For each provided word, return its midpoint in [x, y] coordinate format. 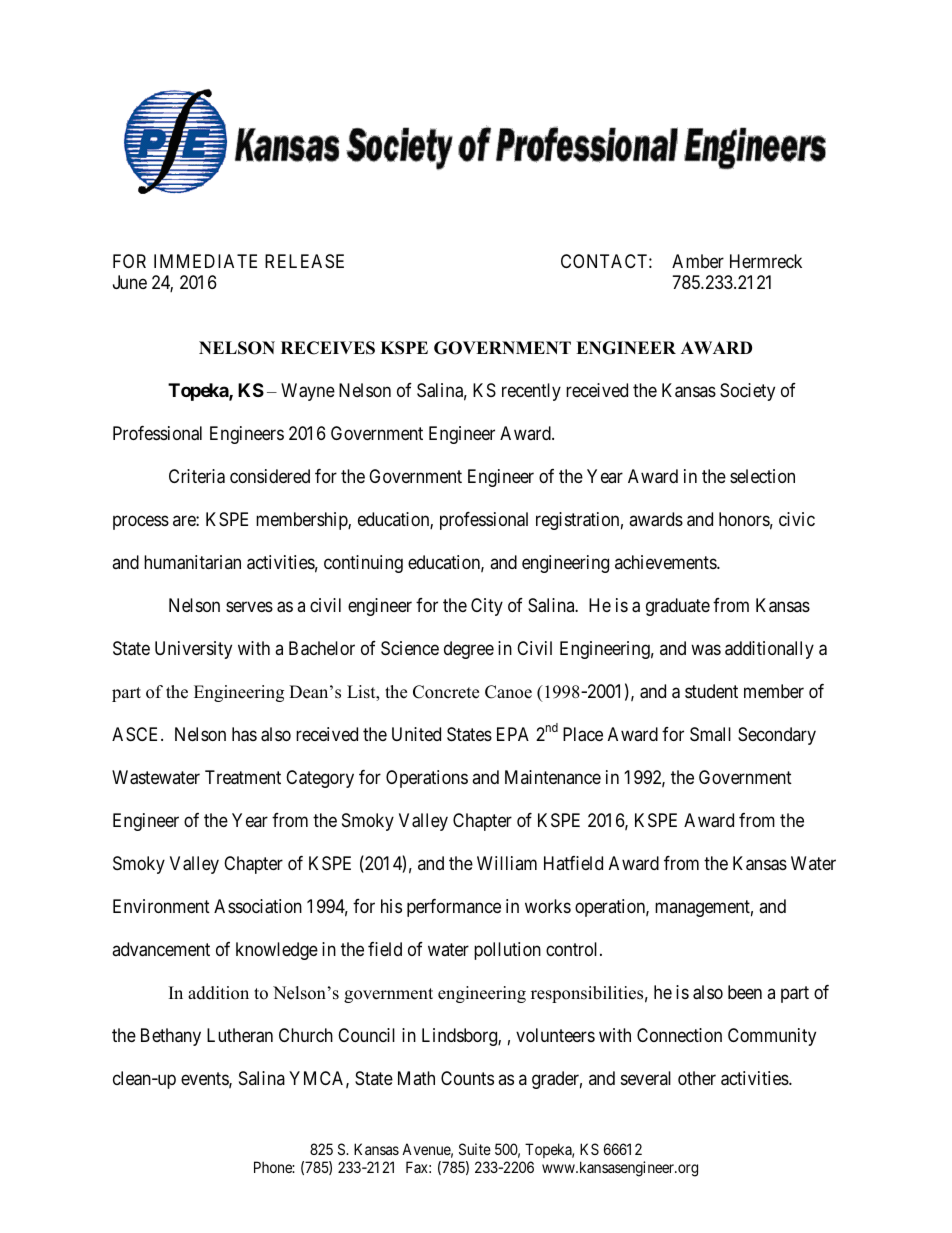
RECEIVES [328, 348]
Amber [698, 261]
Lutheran [240, 1035]
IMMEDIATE [205, 261]
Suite [475, 1149]
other [697, 1078]
